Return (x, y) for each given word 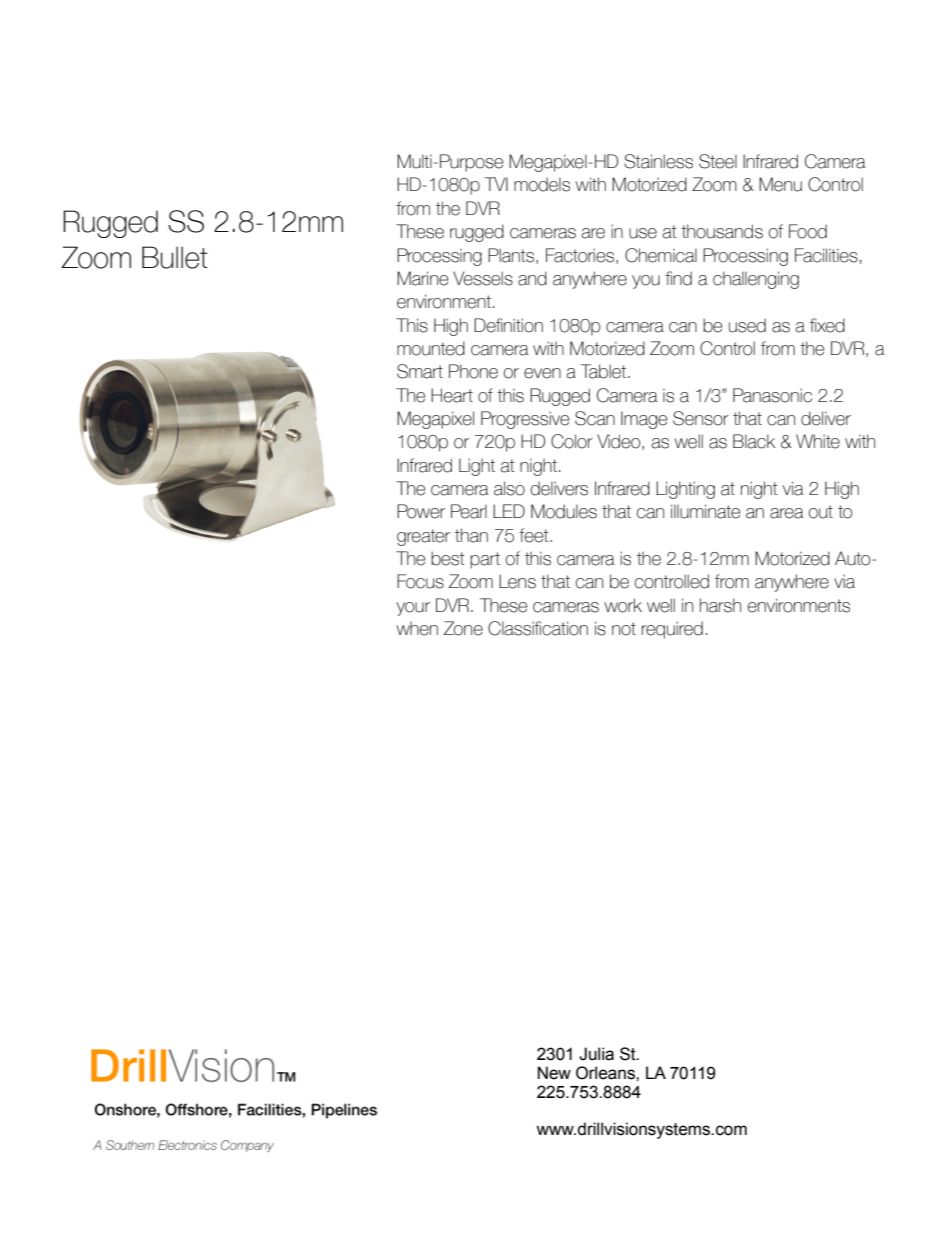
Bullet (175, 257)
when (417, 628)
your (413, 609)
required (672, 630)
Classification (538, 628)
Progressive (525, 420)
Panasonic (772, 395)
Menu (780, 184)
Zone (463, 628)
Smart (420, 371)
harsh (720, 605)
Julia (596, 1054)
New (554, 1073)
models (542, 184)
